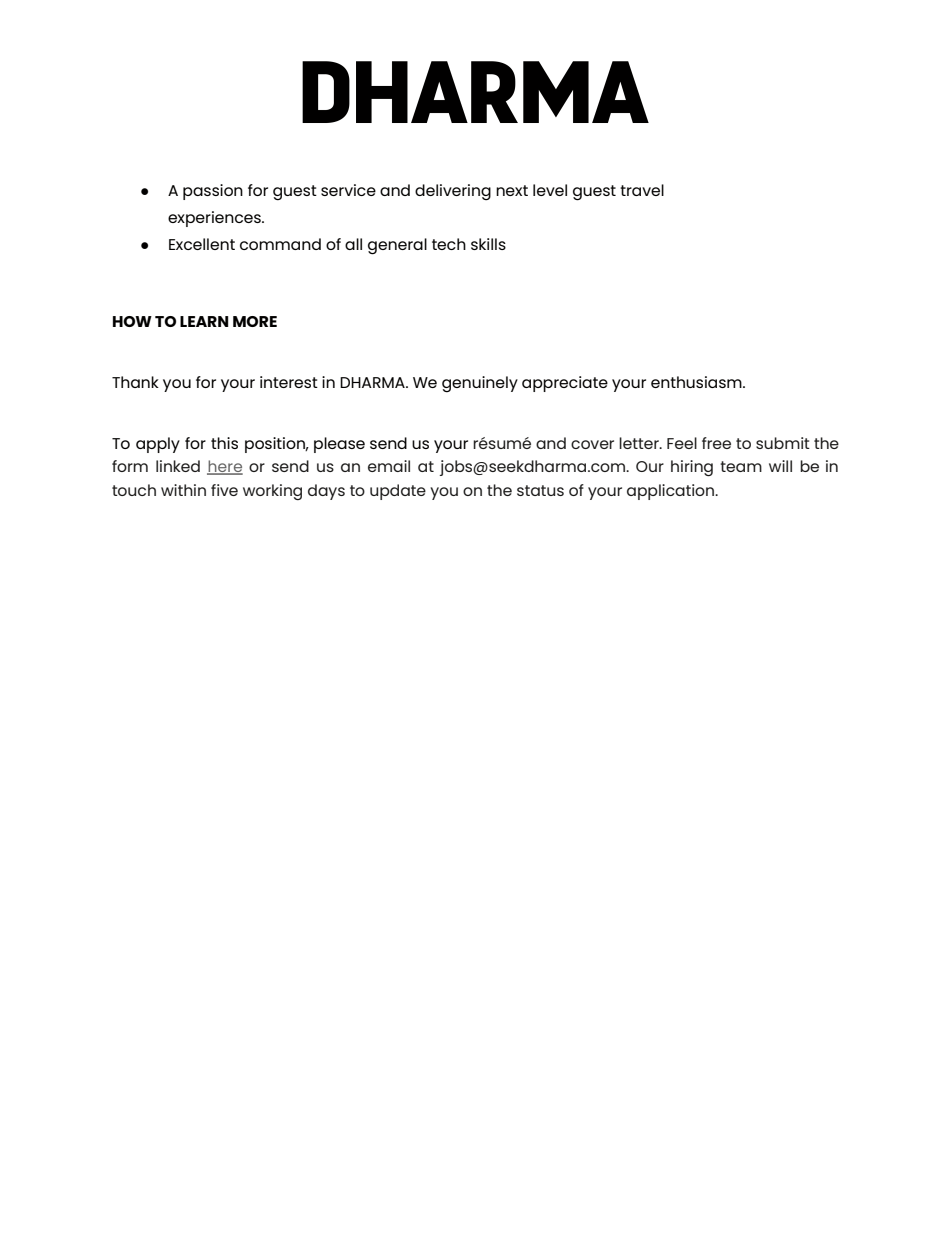 The width and height of the screenshot is (952, 1233). What do you see at coordinates (213, 192) in the screenshot?
I see `passion` at bounding box center [213, 192].
